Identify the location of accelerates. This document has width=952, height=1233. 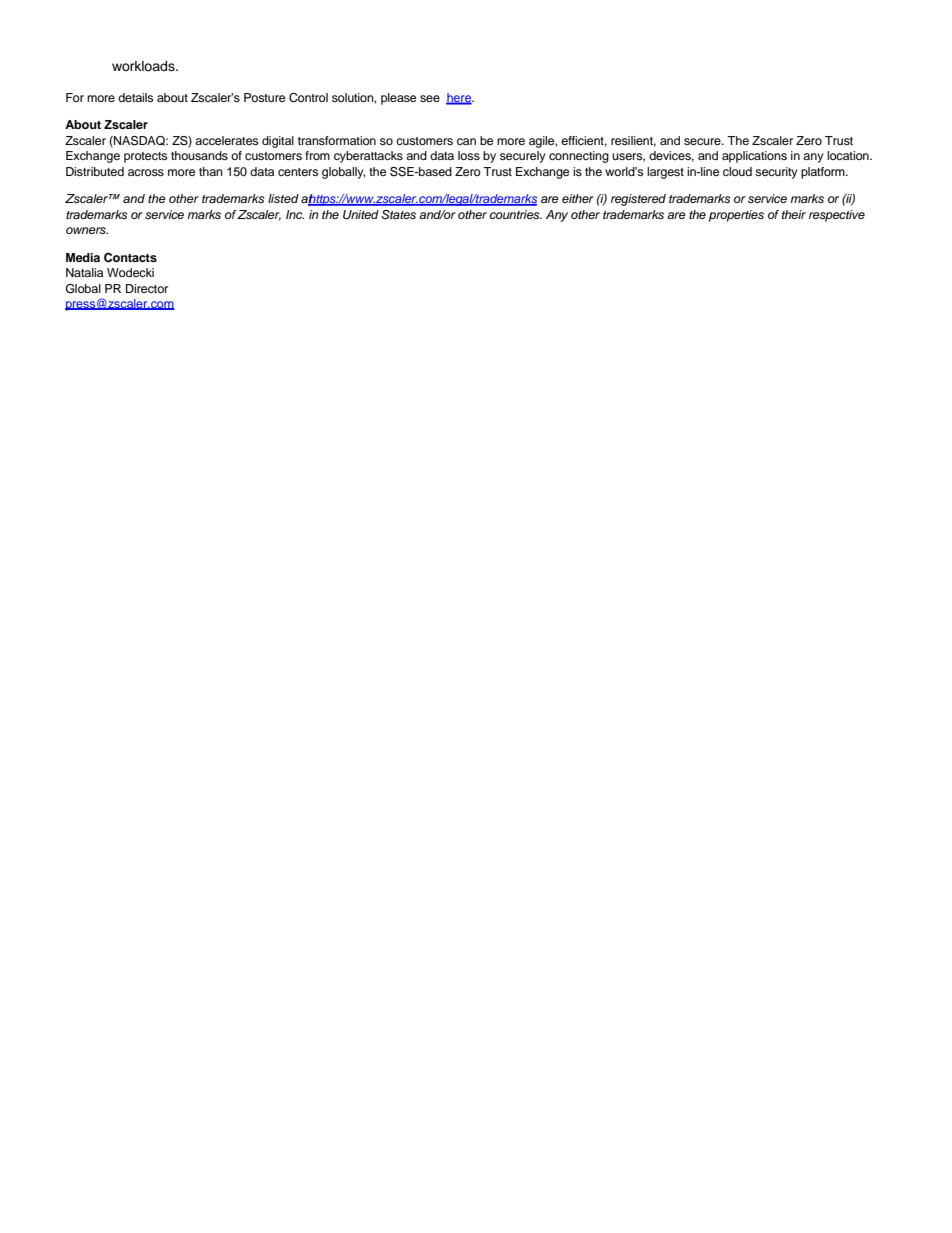
(226, 140).
